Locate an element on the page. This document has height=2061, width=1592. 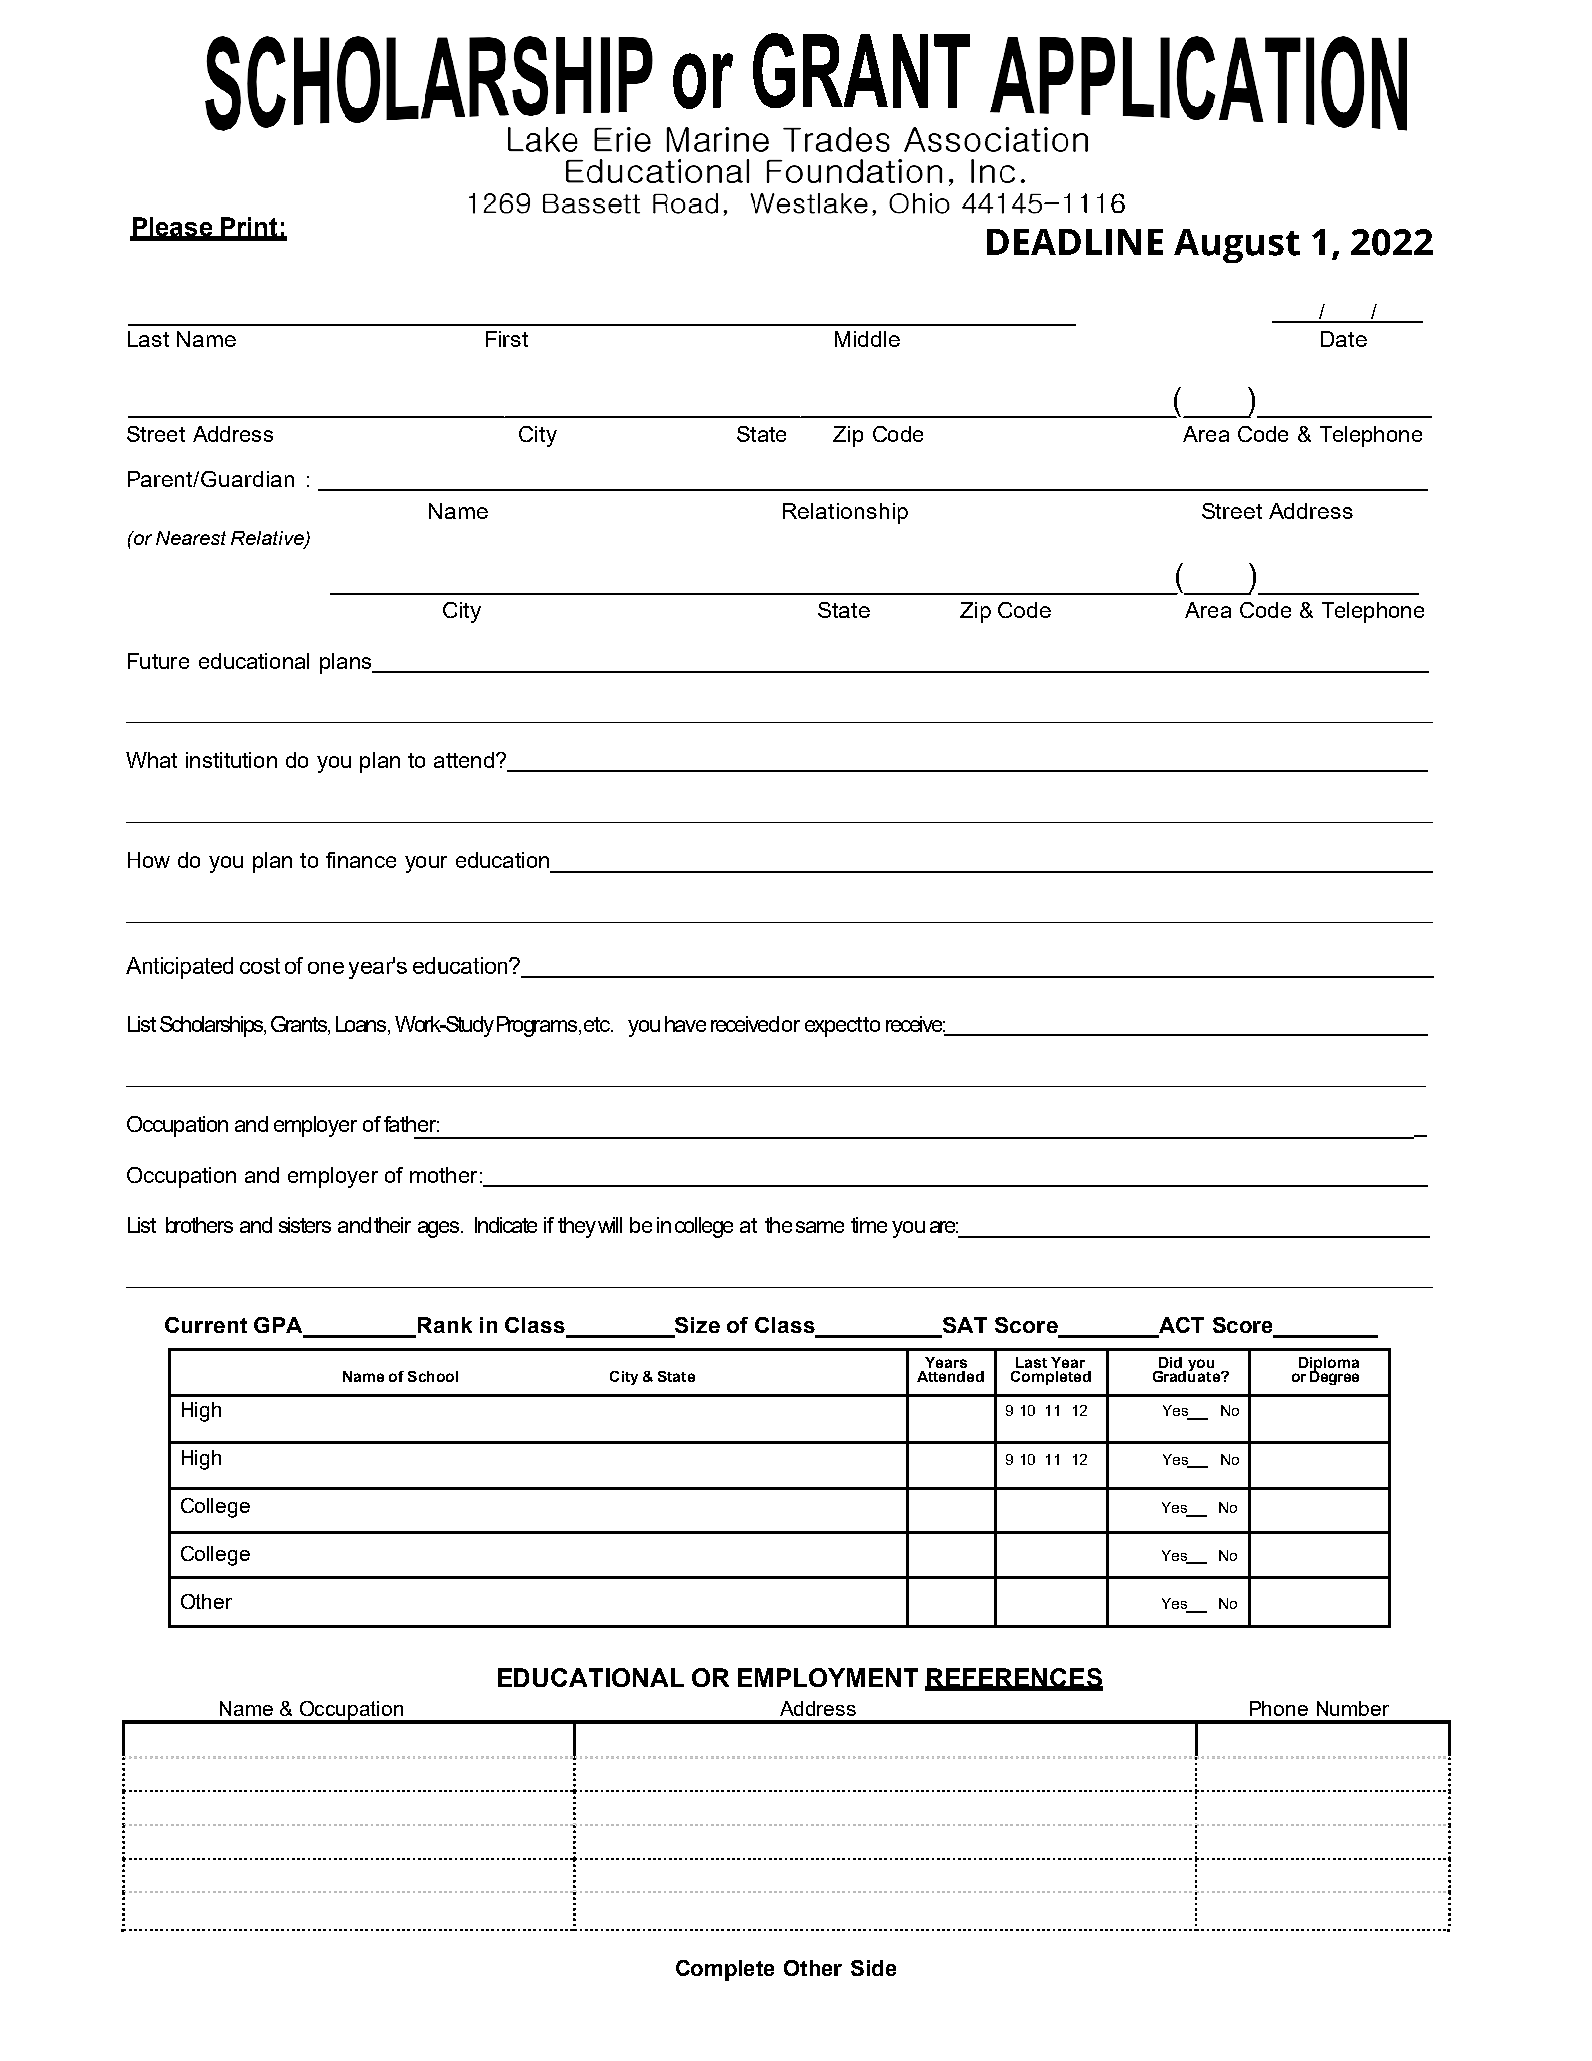
Number is located at coordinates (1353, 1708).
